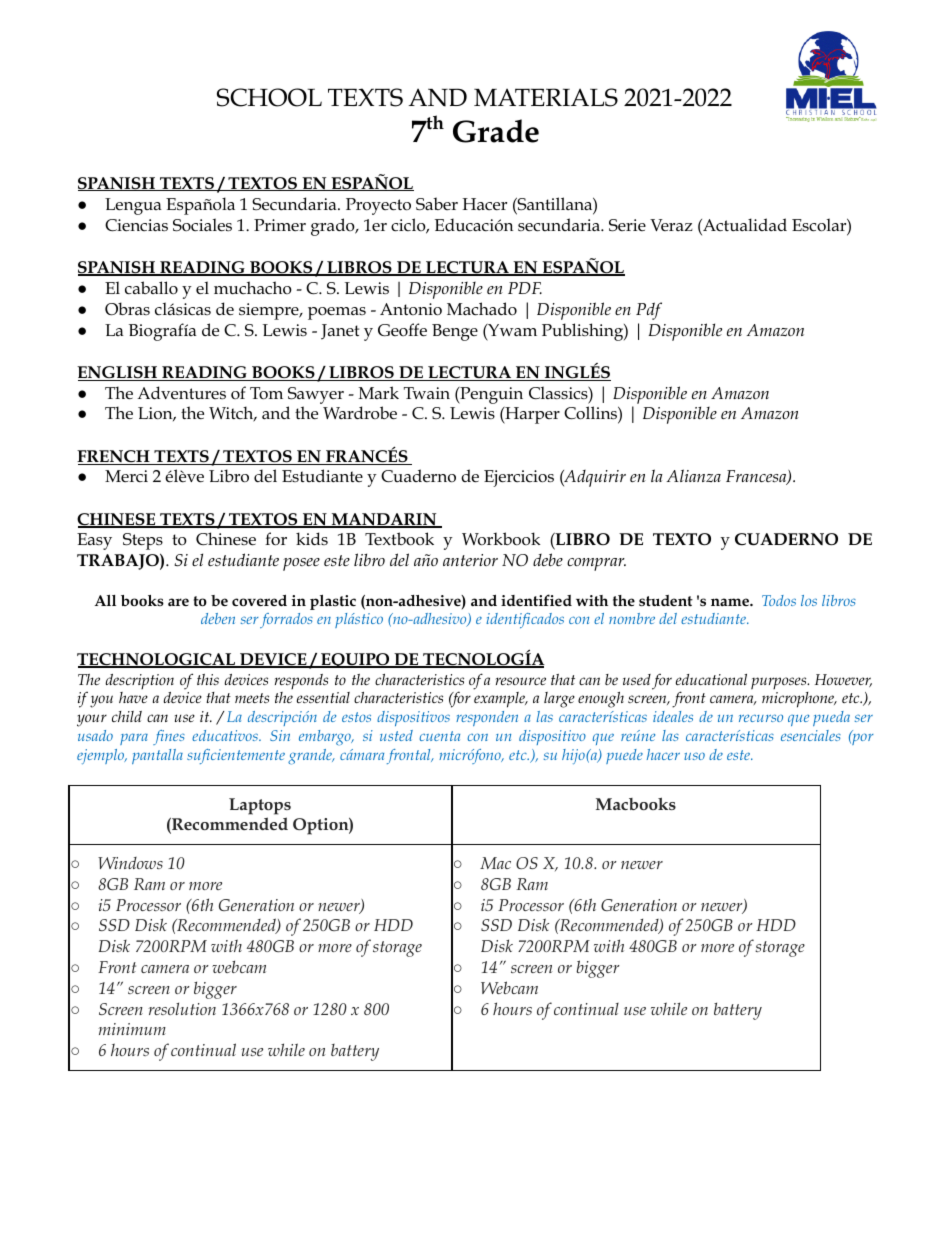  Describe the element at coordinates (496, 131) in the page. I see `Grade` at that location.
